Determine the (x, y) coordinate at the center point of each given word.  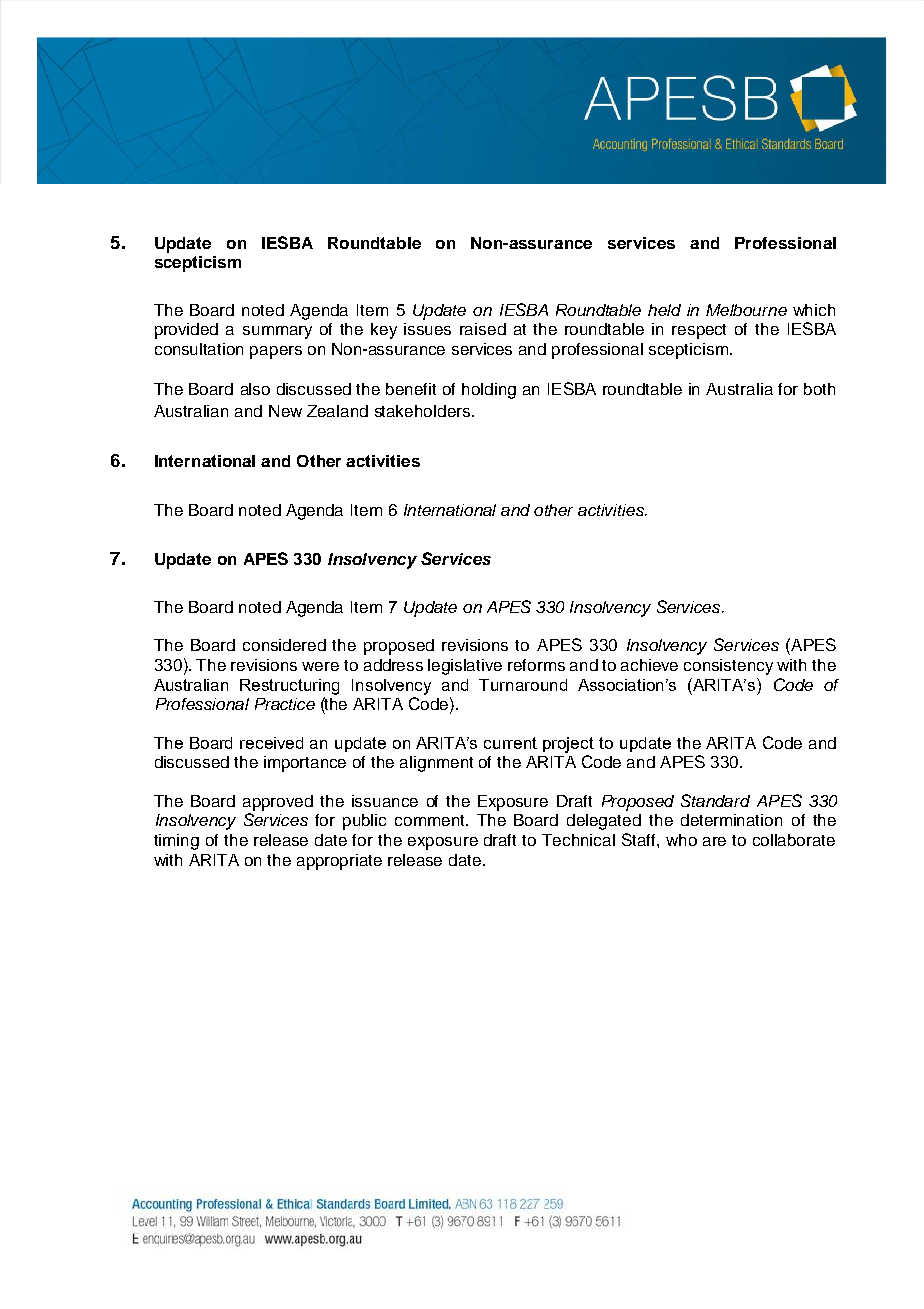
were (320, 666)
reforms (536, 665)
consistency (728, 667)
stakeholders (422, 411)
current (510, 743)
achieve (649, 665)
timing (176, 842)
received (271, 743)
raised (483, 329)
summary (277, 332)
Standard (715, 800)
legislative (465, 667)
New (285, 411)
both (819, 389)
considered (284, 645)
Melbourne (746, 310)
